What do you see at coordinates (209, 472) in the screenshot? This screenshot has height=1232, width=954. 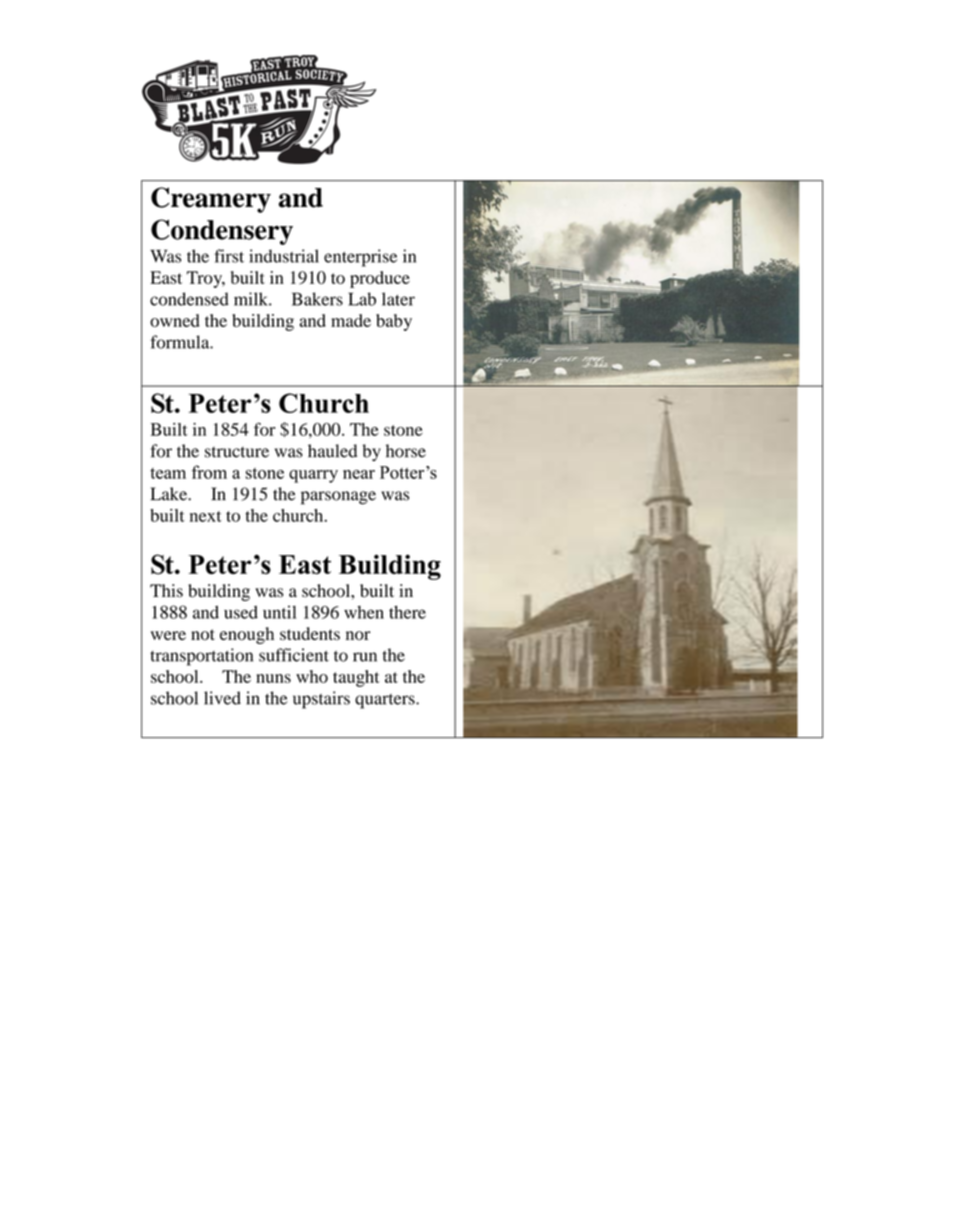 I see `from` at bounding box center [209, 472].
